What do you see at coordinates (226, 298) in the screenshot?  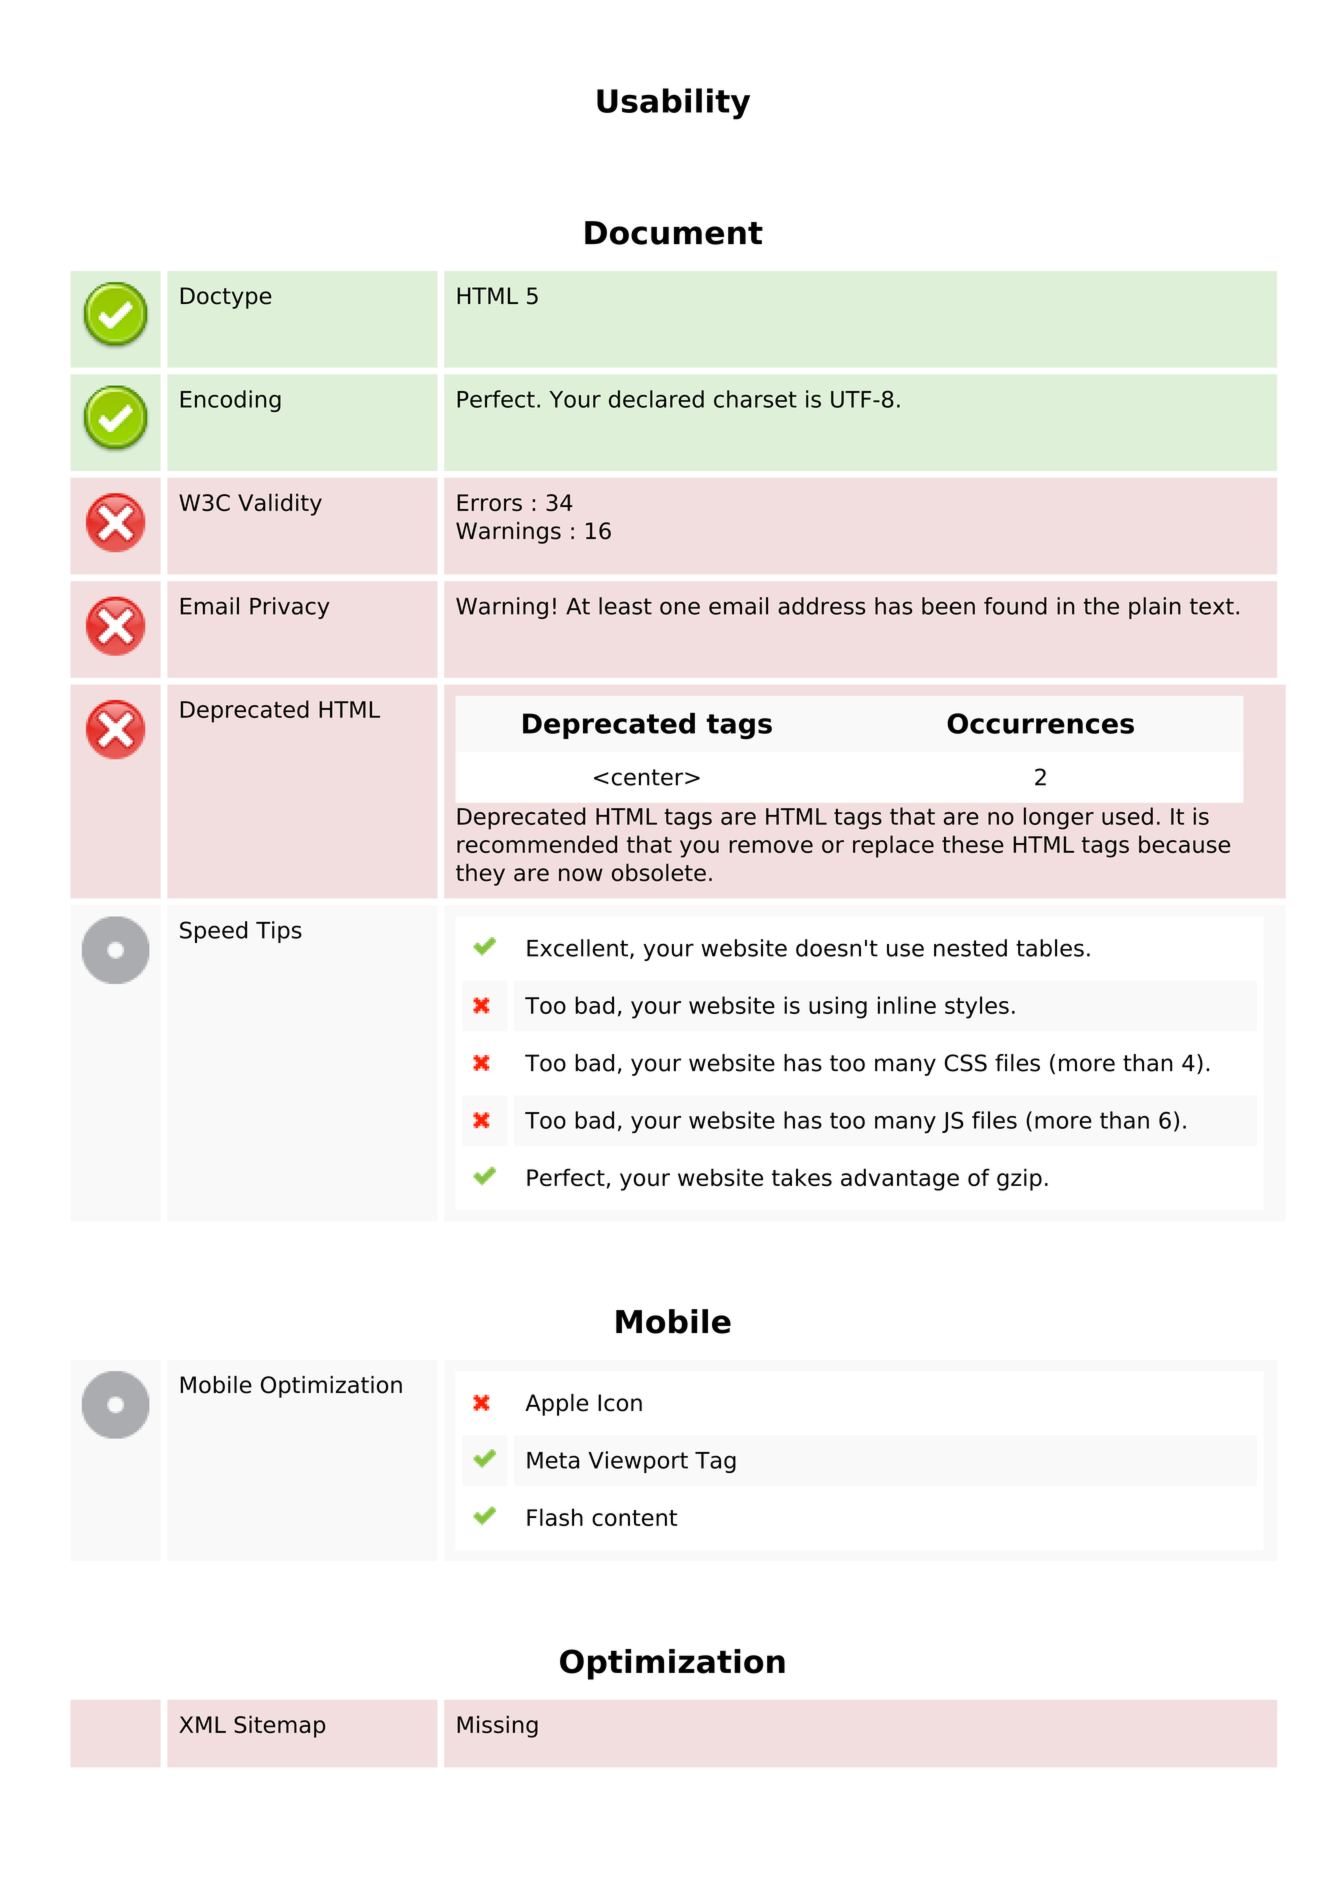 I see `Doctype` at bounding box center [226, 298].
